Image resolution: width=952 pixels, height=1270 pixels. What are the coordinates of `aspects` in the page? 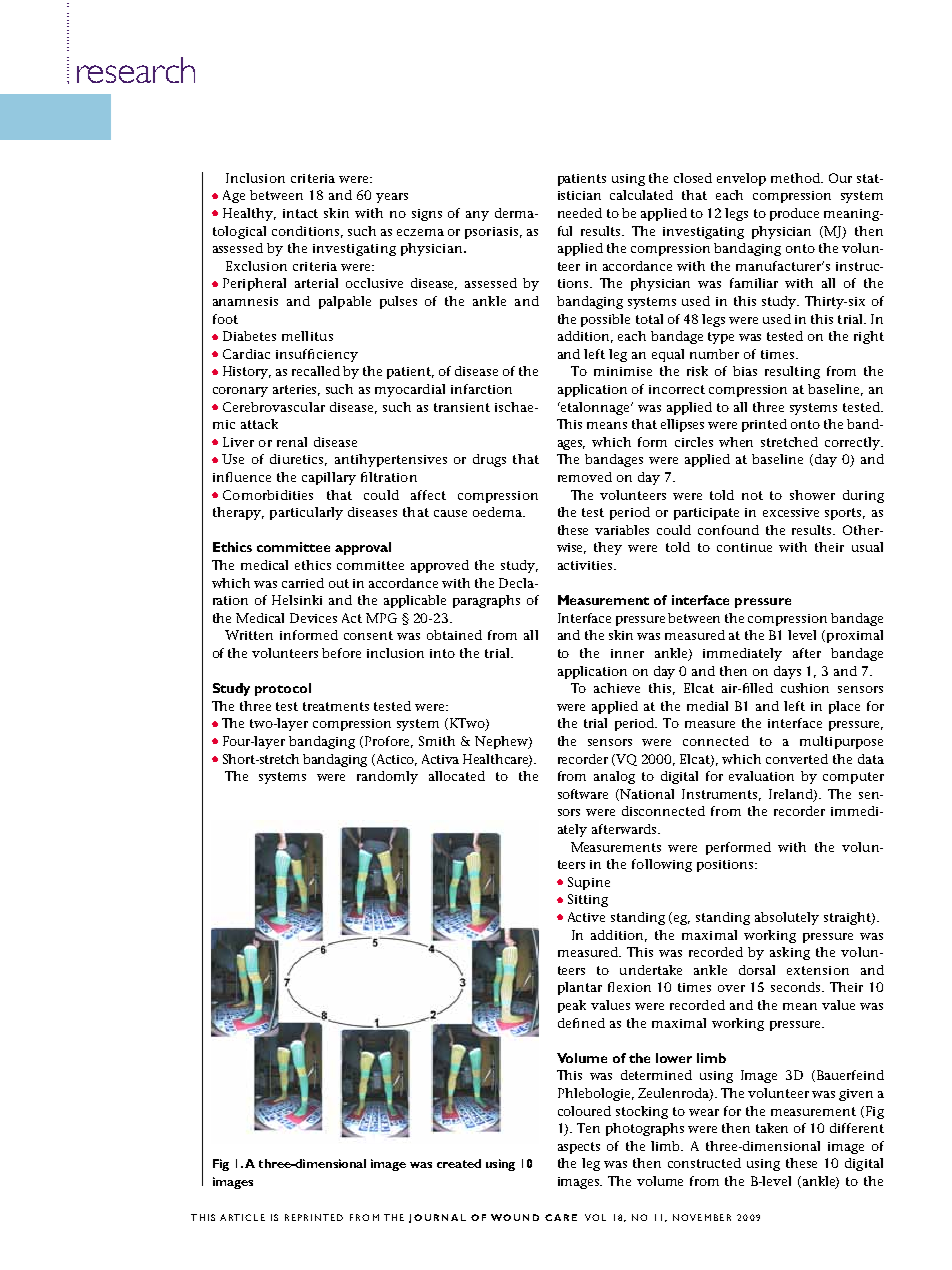 It's located at (579, 1148).
